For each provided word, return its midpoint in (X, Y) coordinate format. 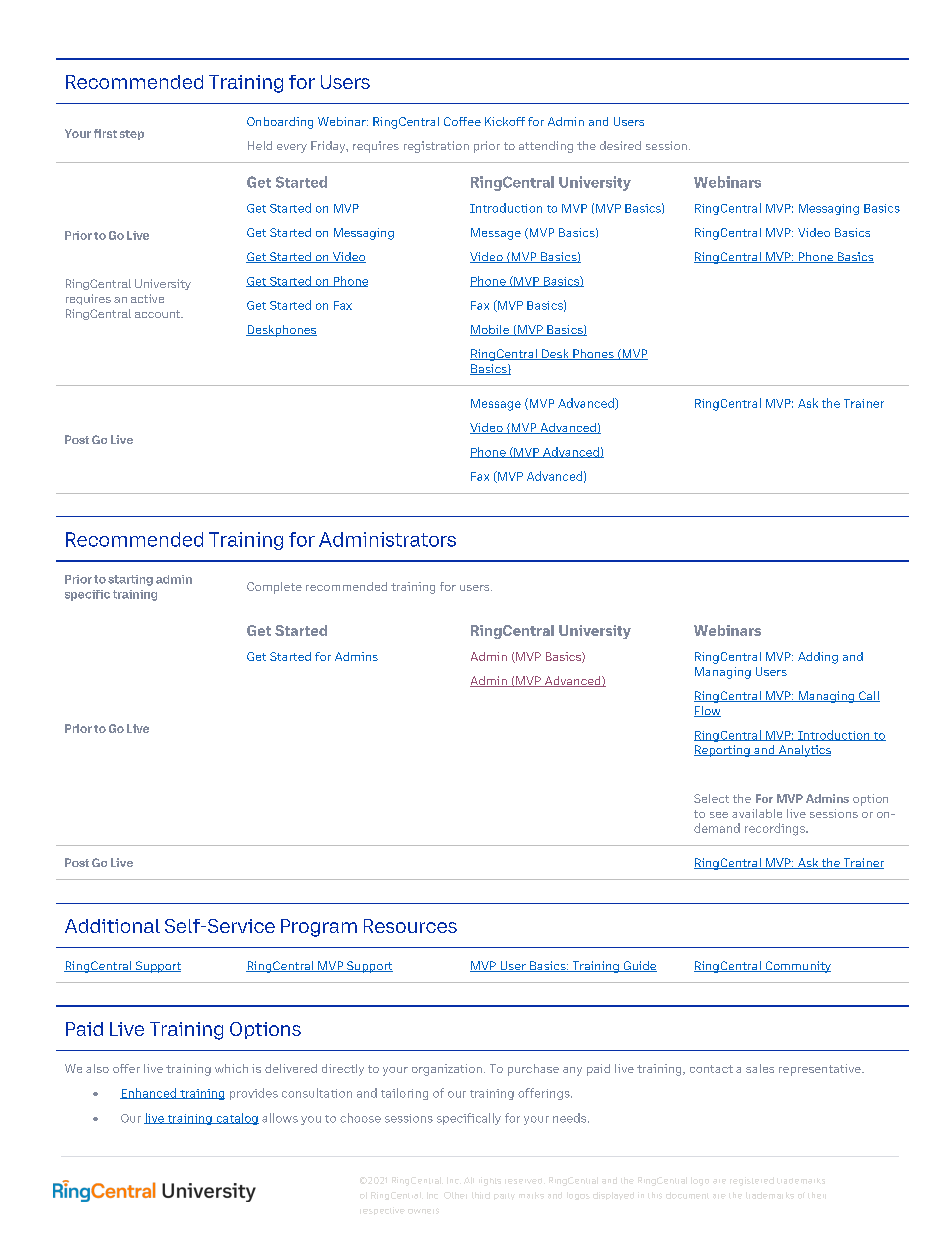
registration (436, 147)
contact (711, 1069)
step (132, 135)
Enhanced (149, 1093)
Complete (274, 588)
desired (620, 145)
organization (447, 1070)
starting (130, 580)
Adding (818, 658)
